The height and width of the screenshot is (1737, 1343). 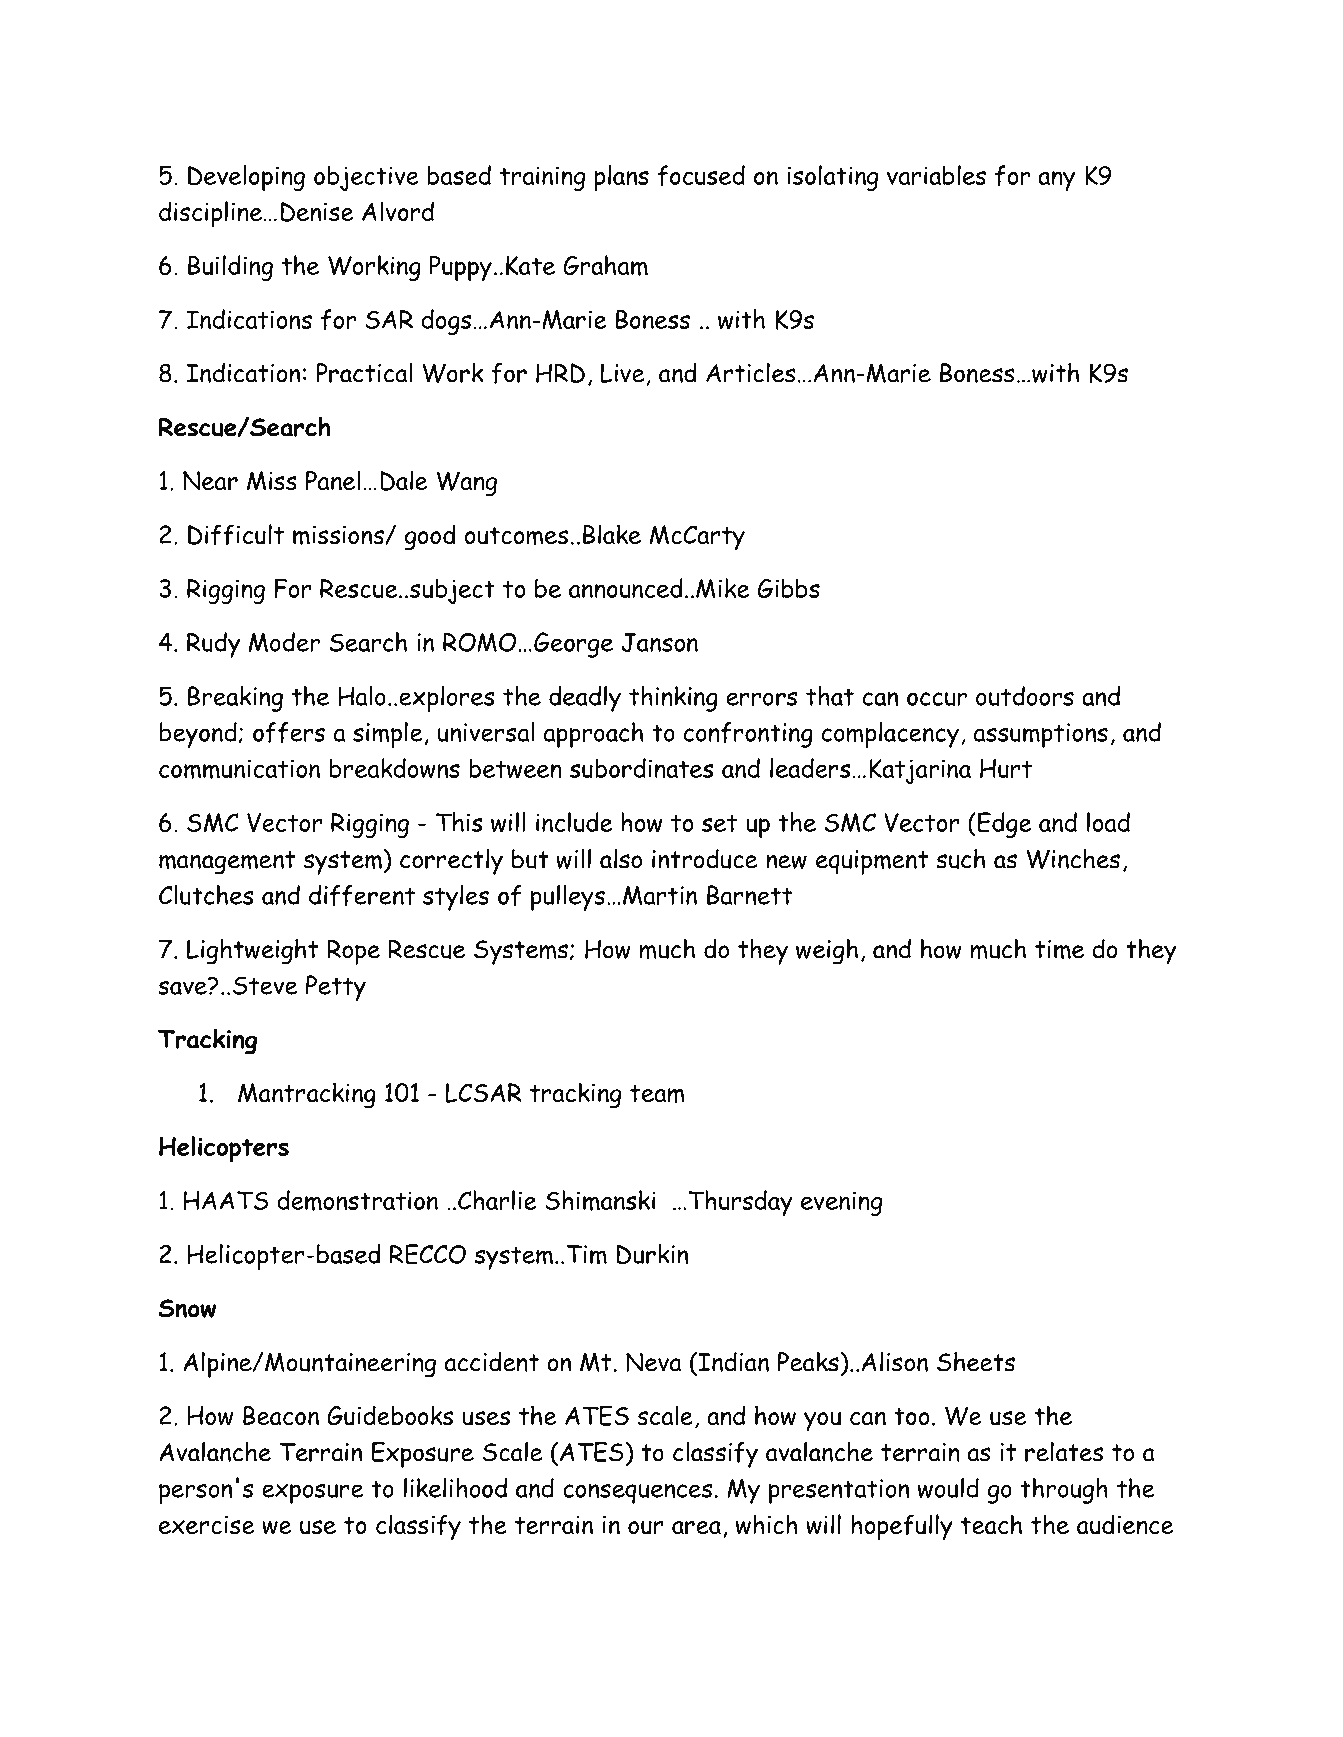 What do you see at coordinates (621, 858) in the screenshot?
I see `also` at bounding box center [621, 858].
